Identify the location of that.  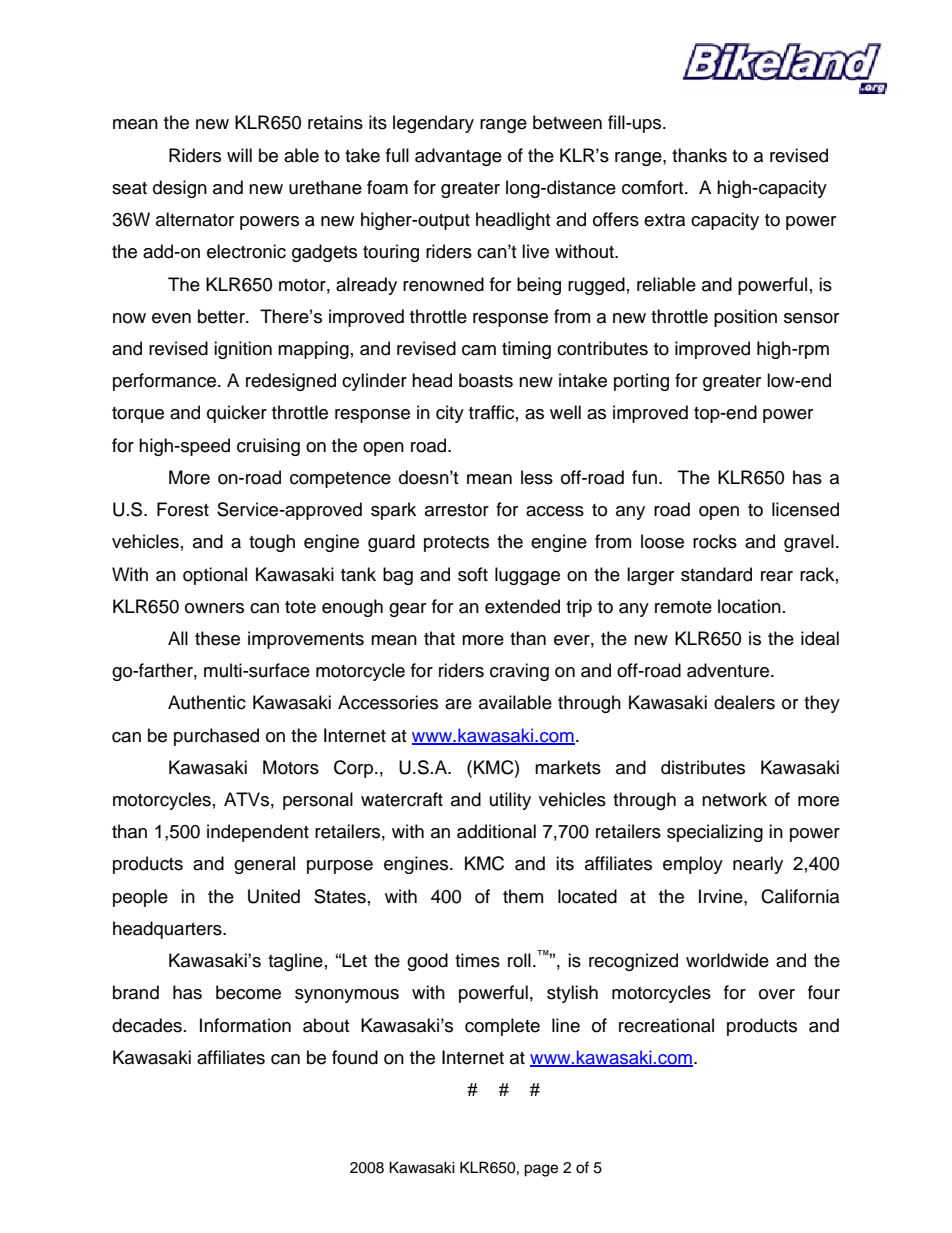
(439, 638).
